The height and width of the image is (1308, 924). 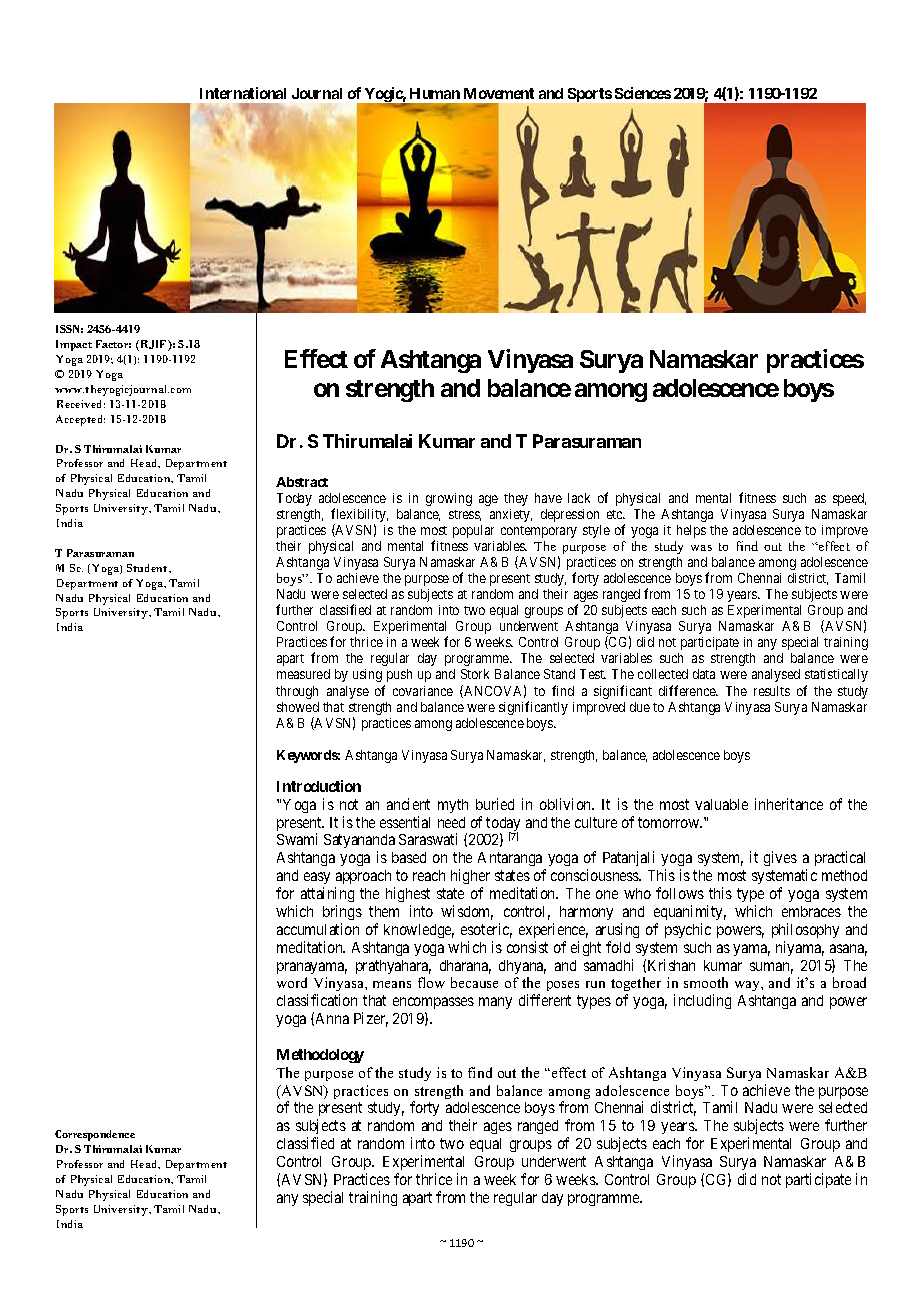 What do you see at coordinates (435, 93) in the image?
I see `Human` at bounding box center [435, 93].
